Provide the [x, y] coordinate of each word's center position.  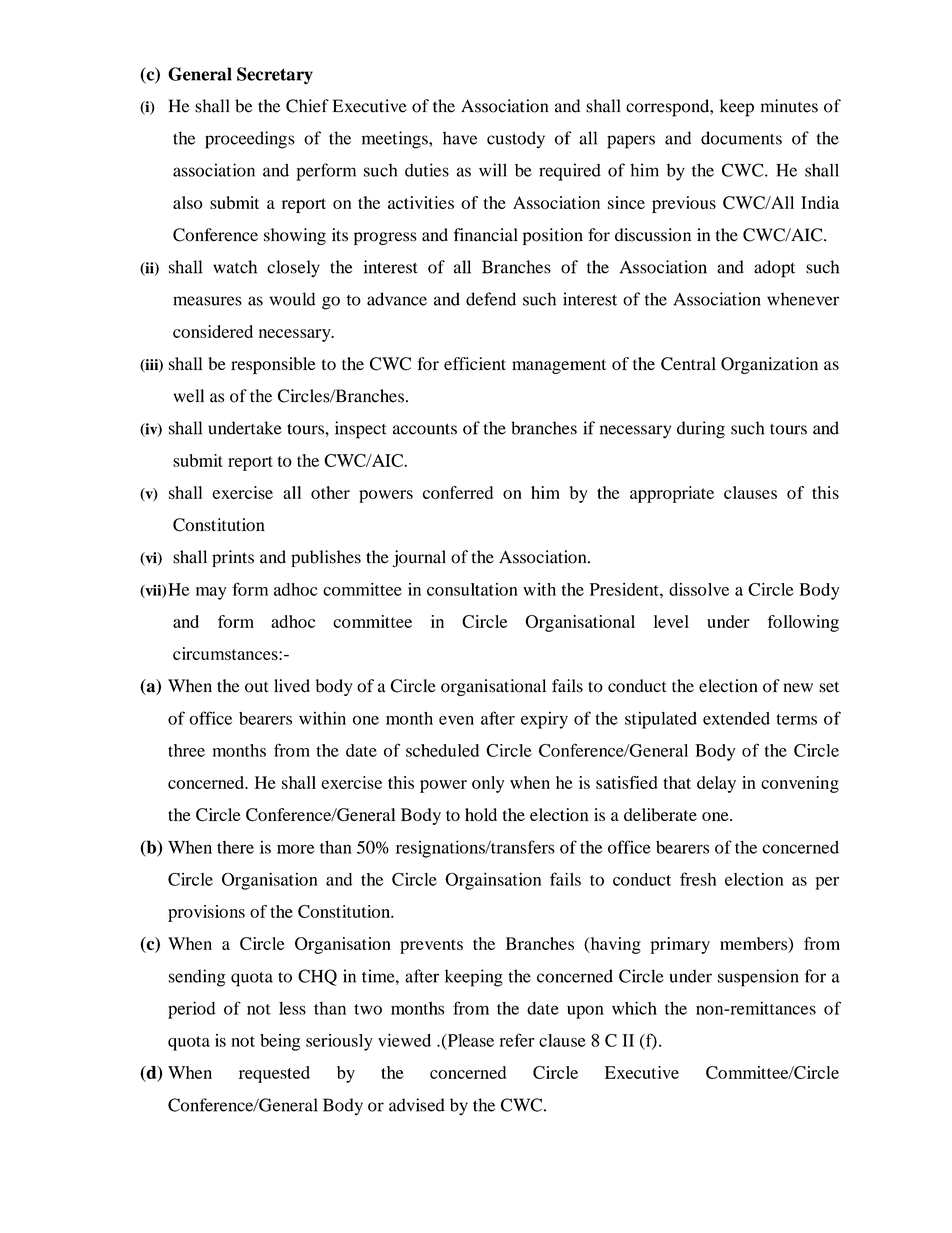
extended [736, 718]
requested [274, 1074]
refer [516, 1040]
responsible [273, 365]
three [186, 750]
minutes [789, 106]
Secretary [275, 75]
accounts [425, 429]
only [488, 784]
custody [516, 140]
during [701, 430]
